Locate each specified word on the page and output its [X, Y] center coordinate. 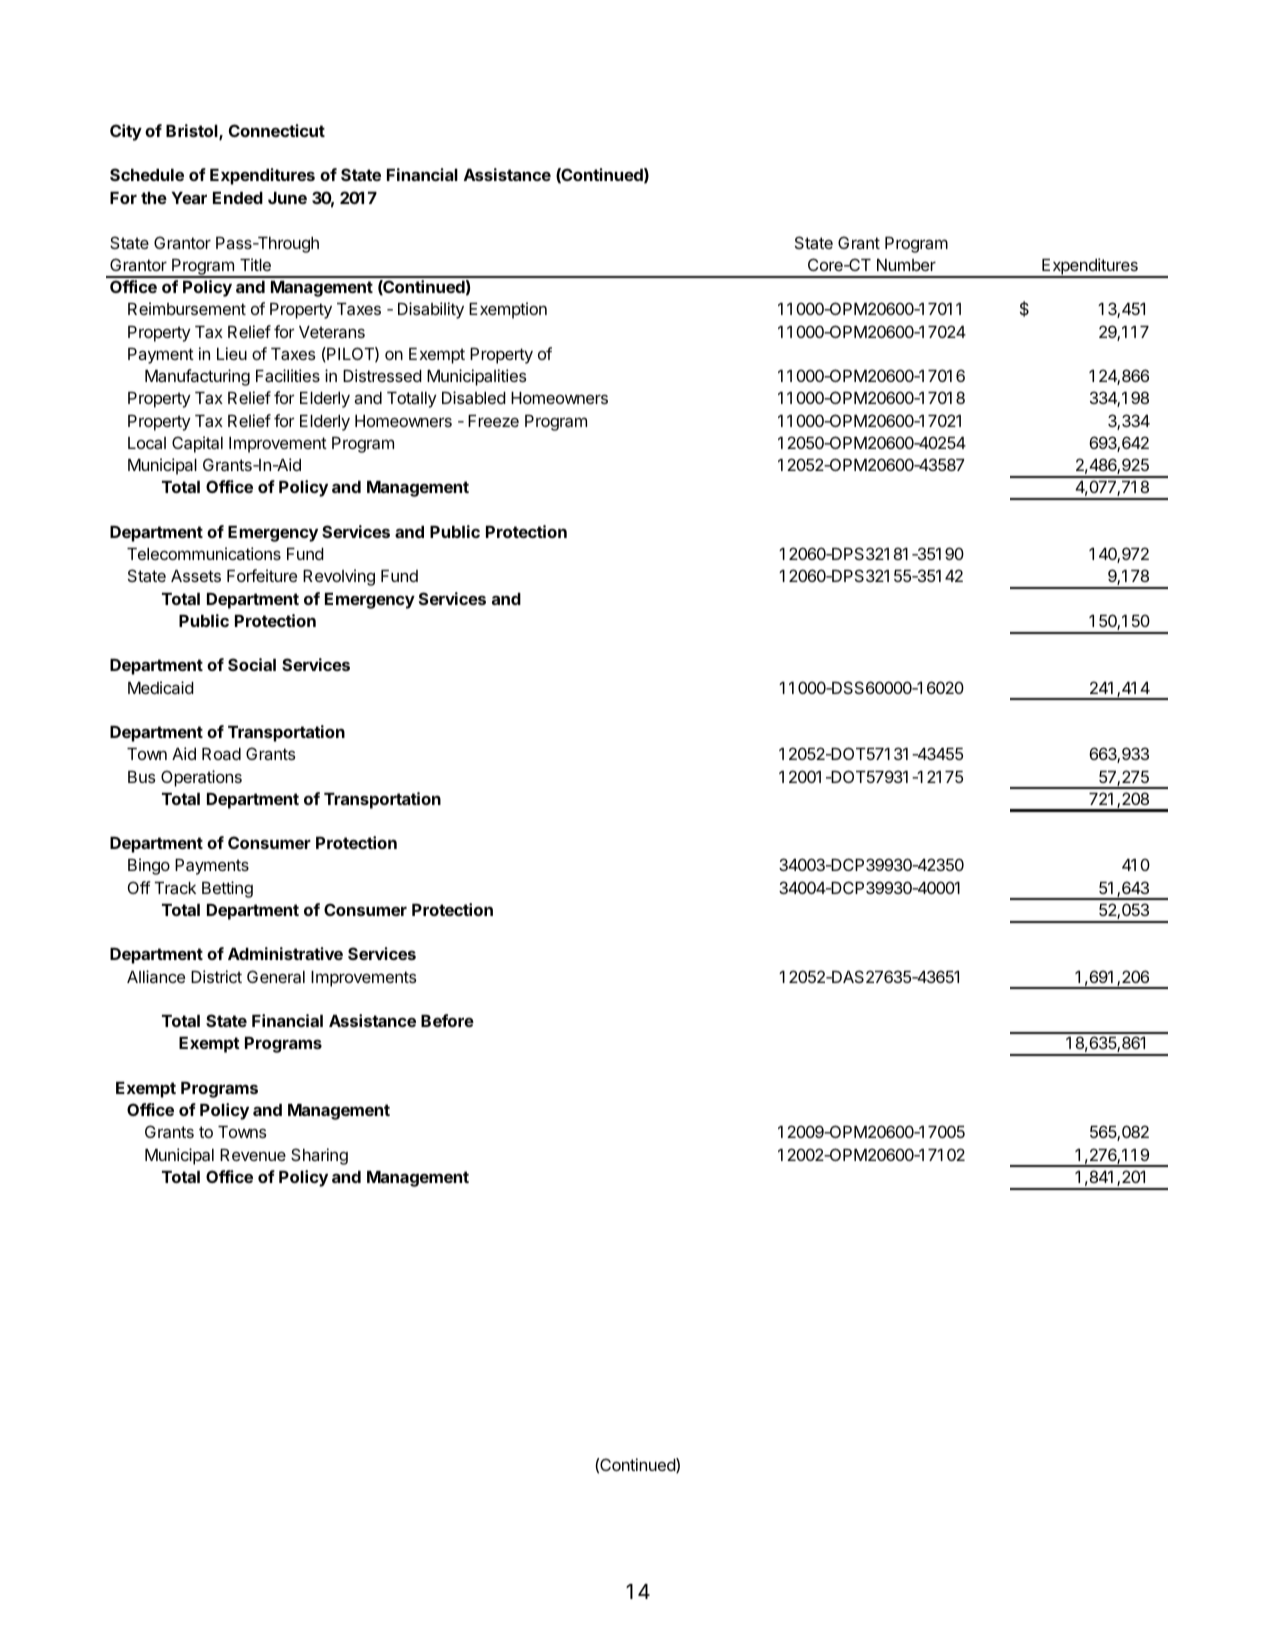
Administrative [285, 953]
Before [447, 1020]
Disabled [474, 397]
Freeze [493, 421]
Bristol [193, 132]
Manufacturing [197, 377]
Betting [227, 889]
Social [252, 664]
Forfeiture [262, 575]
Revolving [339, 577]
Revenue [253, 1155]
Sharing [319, 1156]
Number [906, 265]
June [287, 198]
